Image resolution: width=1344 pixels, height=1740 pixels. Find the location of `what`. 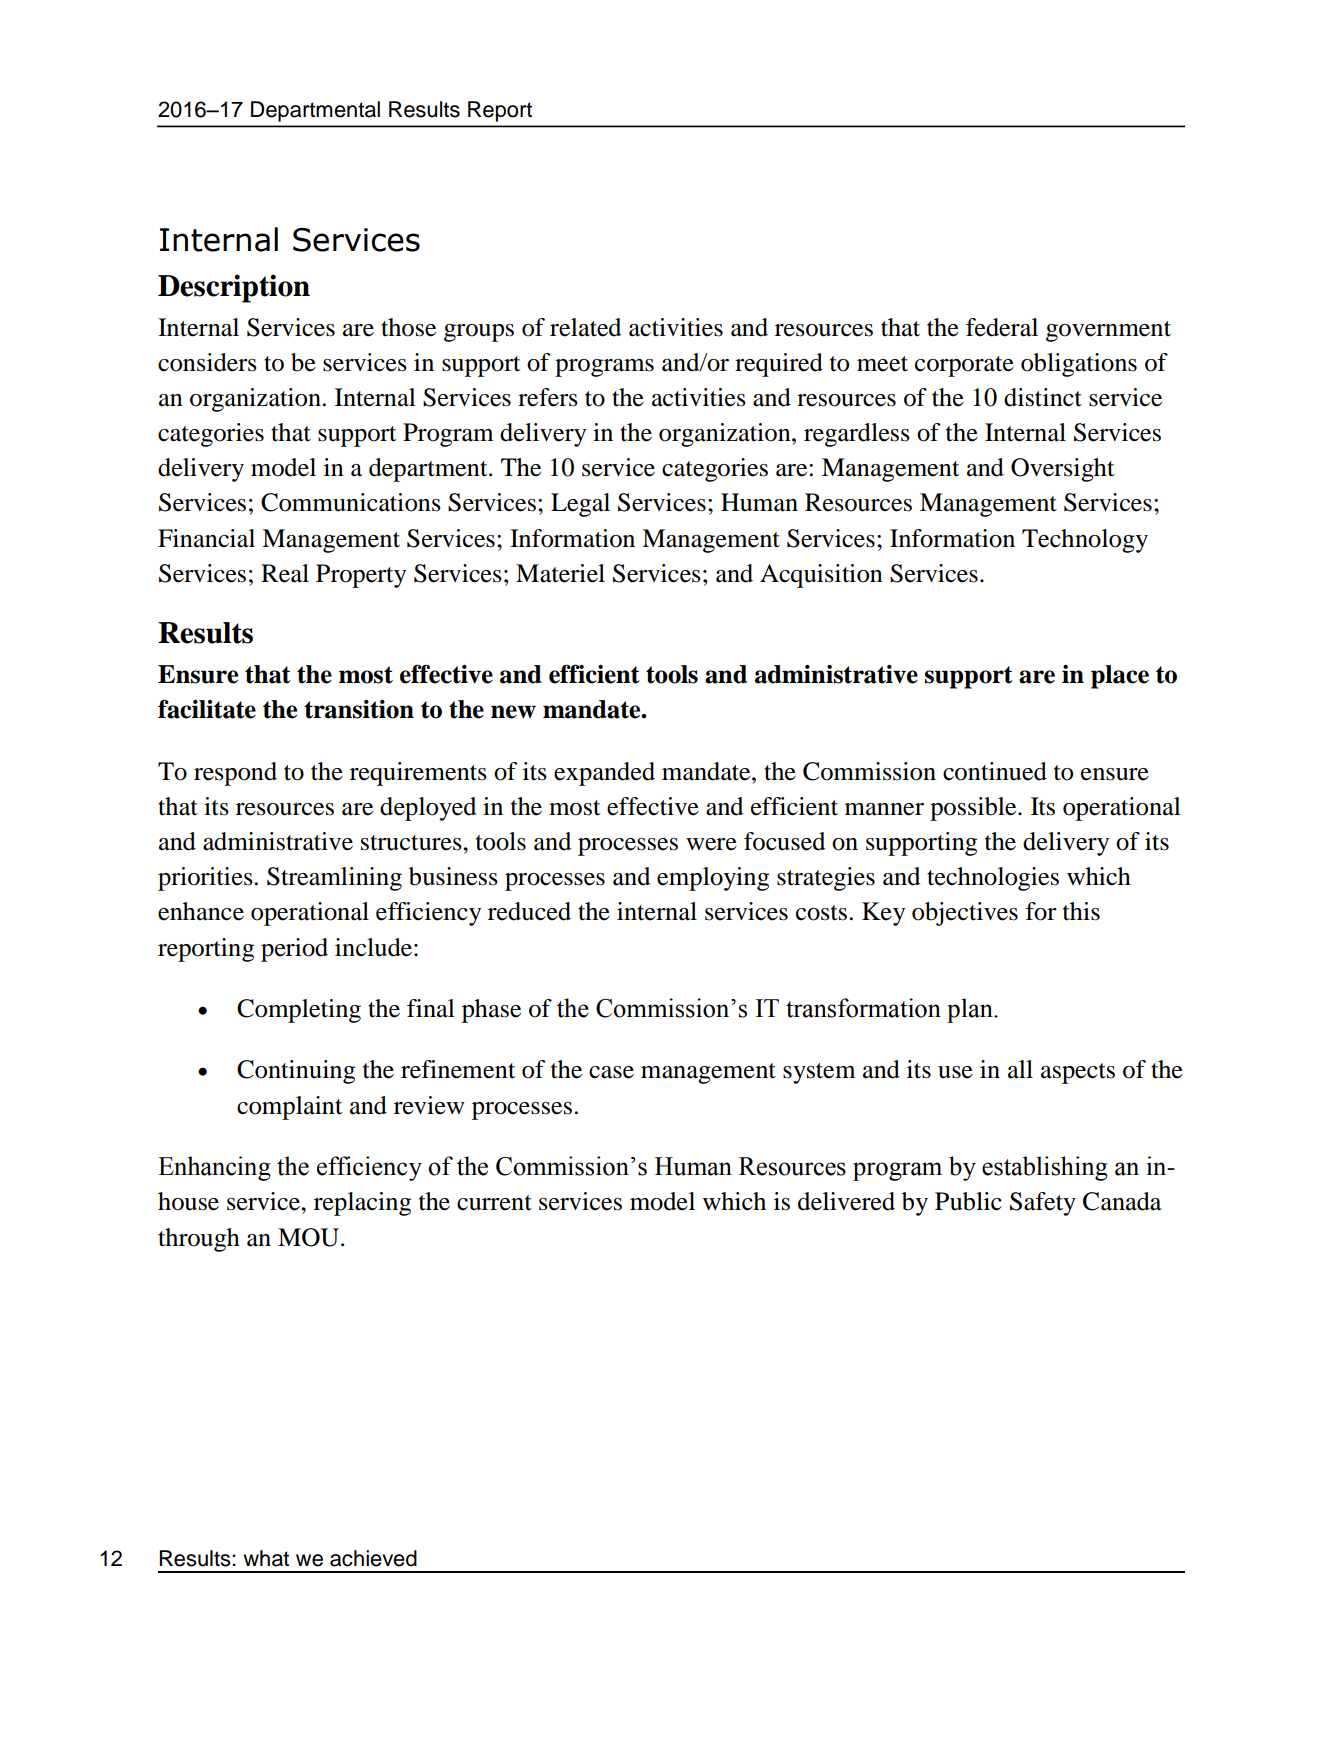

what is located at coordinates (266, 1558).
